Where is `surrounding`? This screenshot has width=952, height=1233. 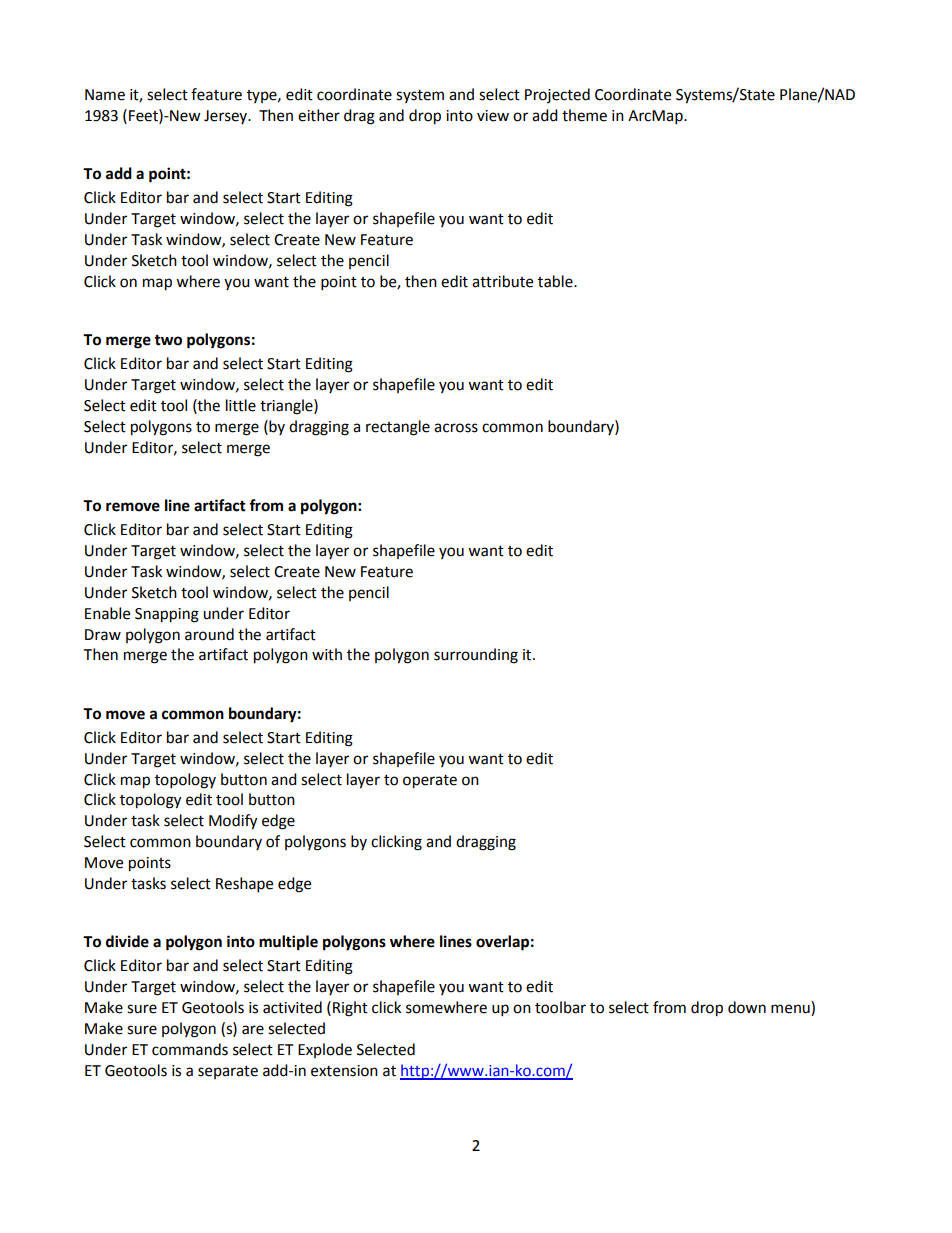
surrounding is located at coordinates (476, 656).
